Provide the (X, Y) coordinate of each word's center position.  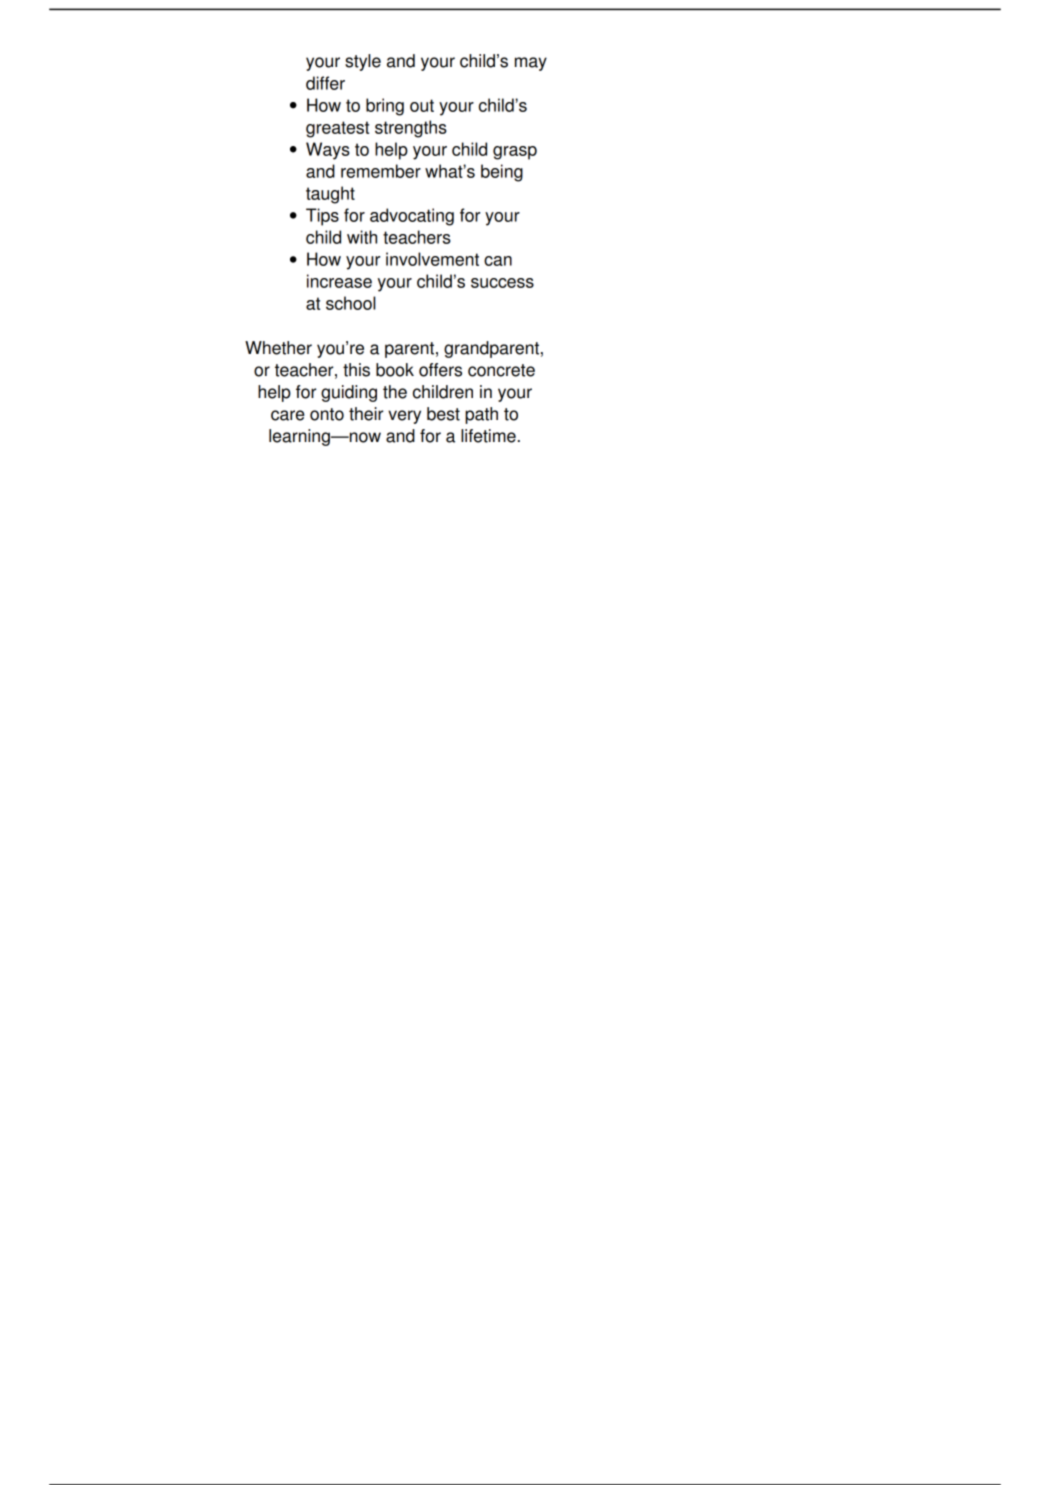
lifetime (488, 436)
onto (327, 414)
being (502, 173)
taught (330, 195)
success (502, 283)
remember (381, 171)
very (404, 417)
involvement (432, 259)
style (363, 62)
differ (325, 83)
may (531, 64)
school (351, 303)
